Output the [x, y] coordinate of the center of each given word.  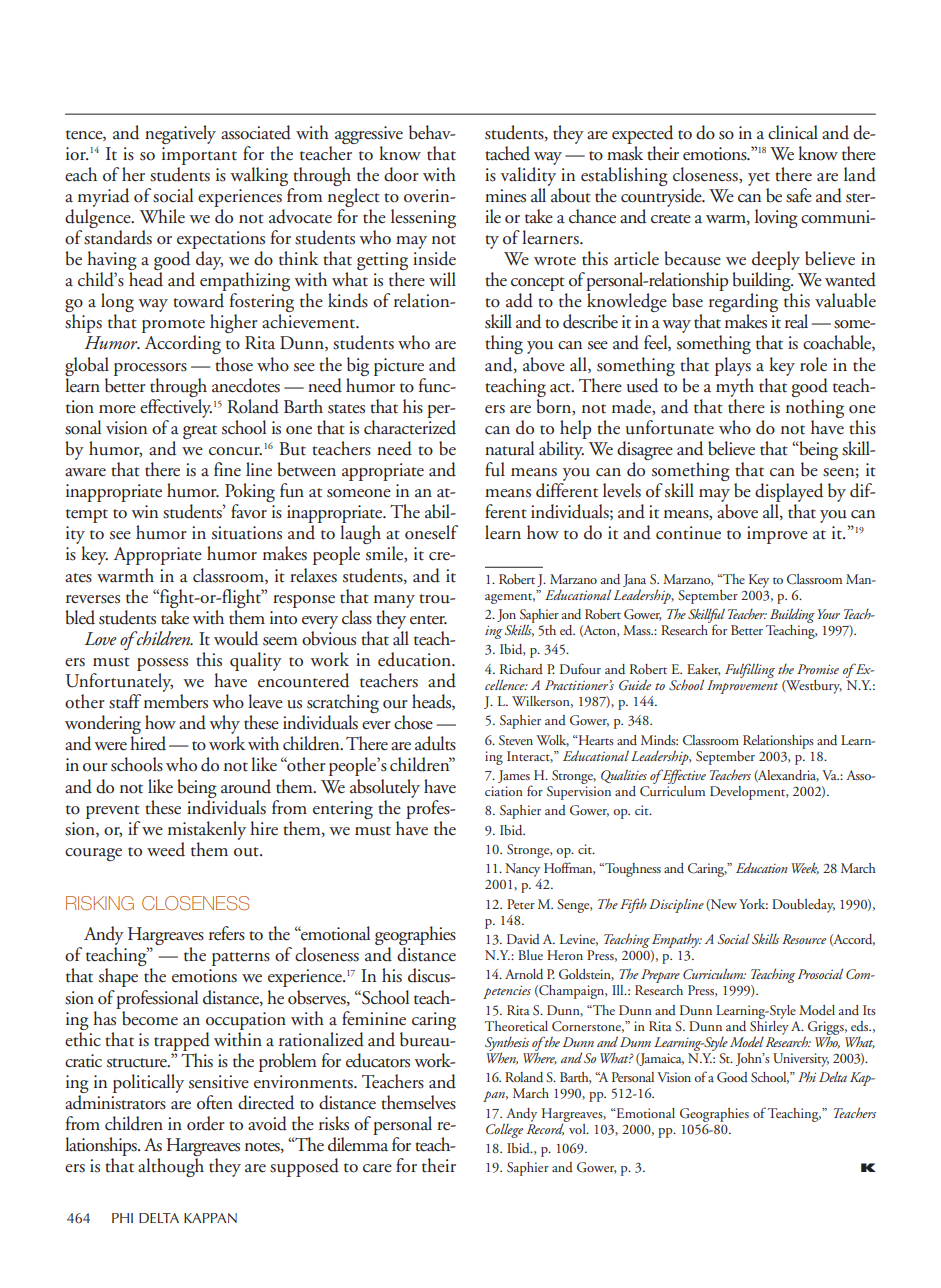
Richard [521, 669]
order [206, 1123]
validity [528, 175]
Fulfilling [750, 670]
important [199, 156]
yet [759, 179]
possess [162, 664]
